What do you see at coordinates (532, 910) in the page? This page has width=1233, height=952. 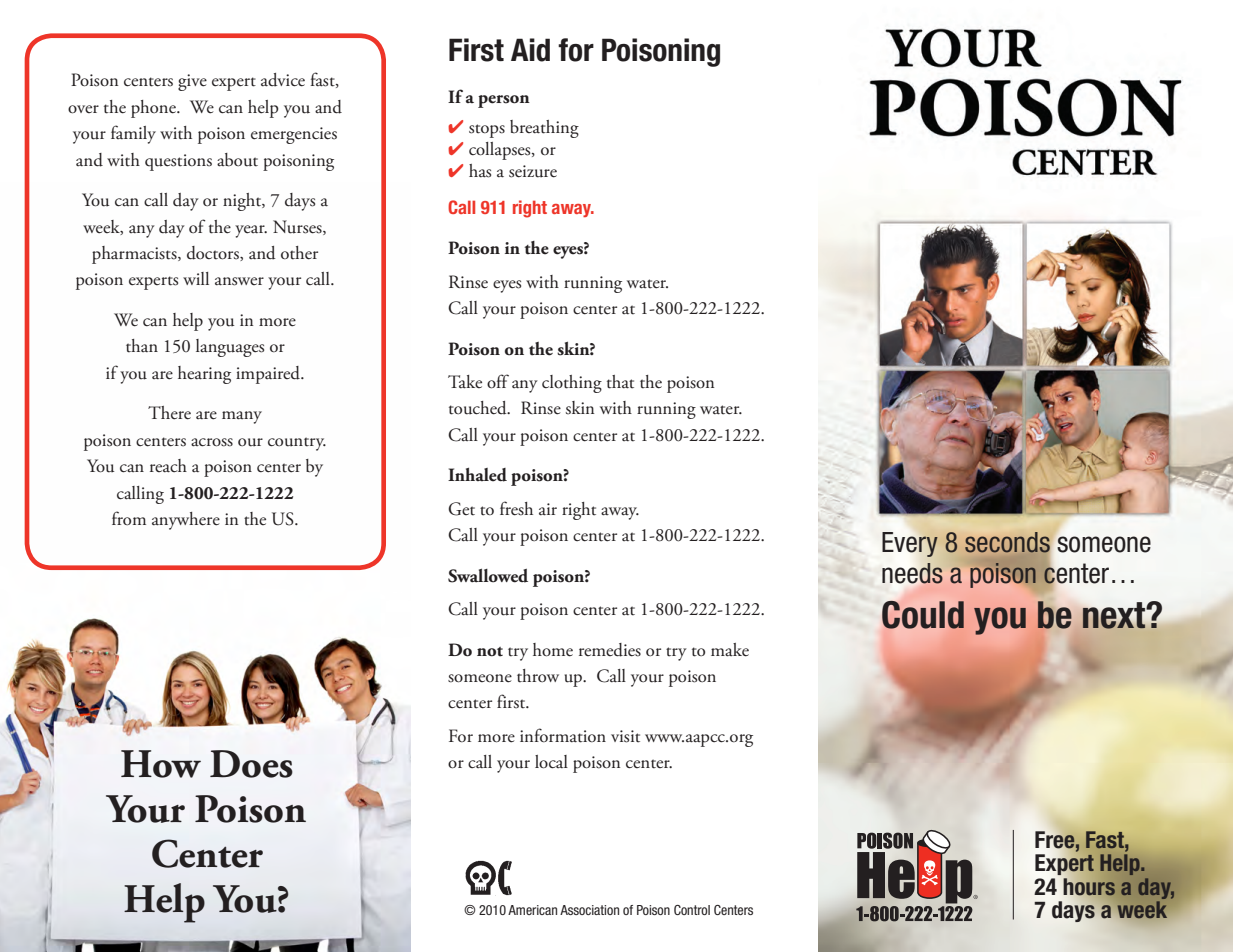 I see `American` at bounding box center [532, 910].
